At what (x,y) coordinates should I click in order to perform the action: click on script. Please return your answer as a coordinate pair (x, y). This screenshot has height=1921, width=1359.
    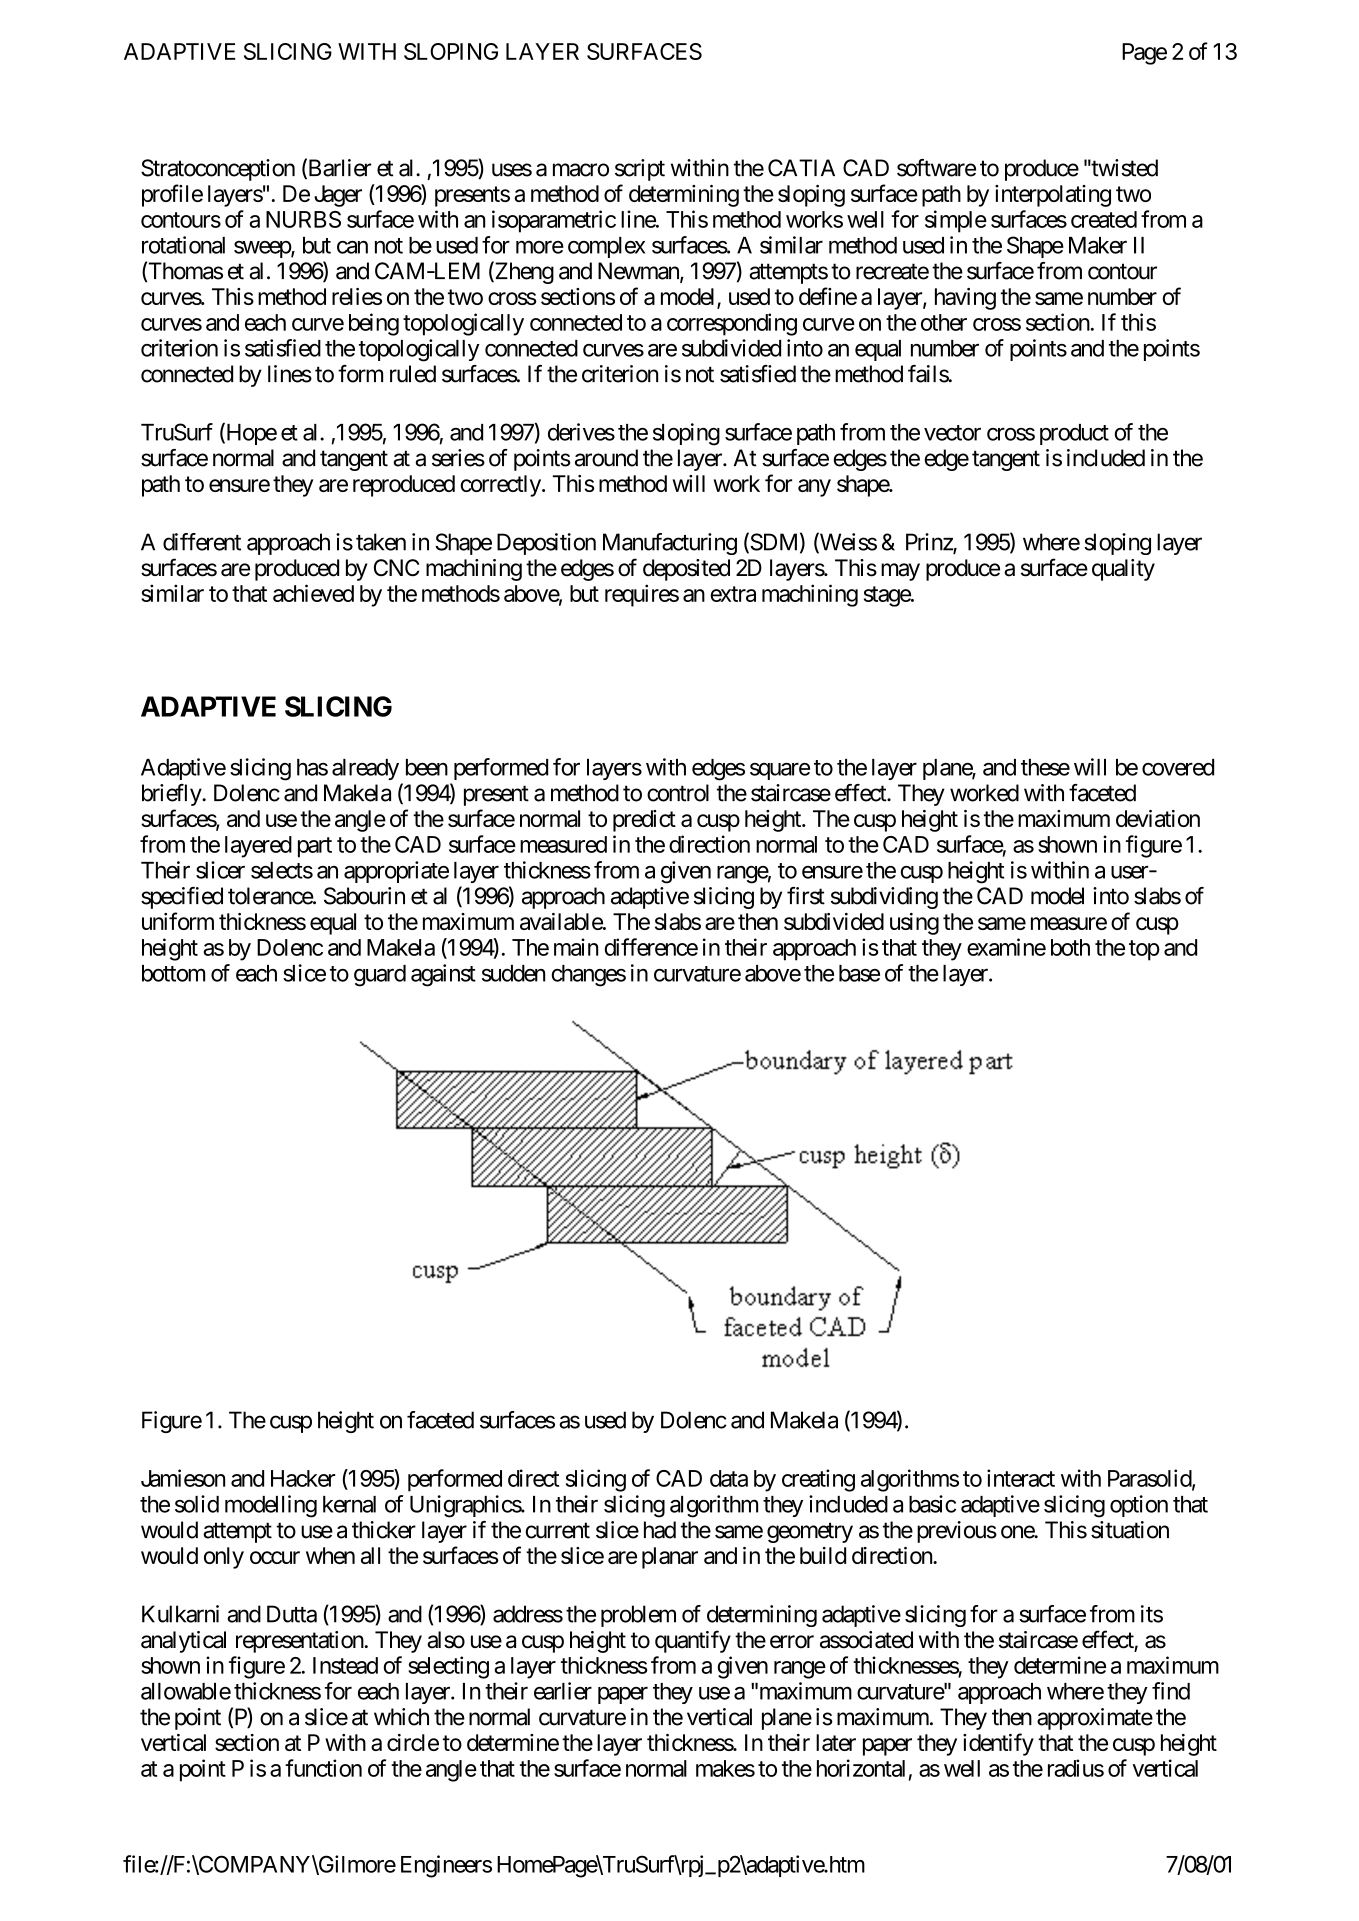
    Looking at the image, I should click on (640, 170).
